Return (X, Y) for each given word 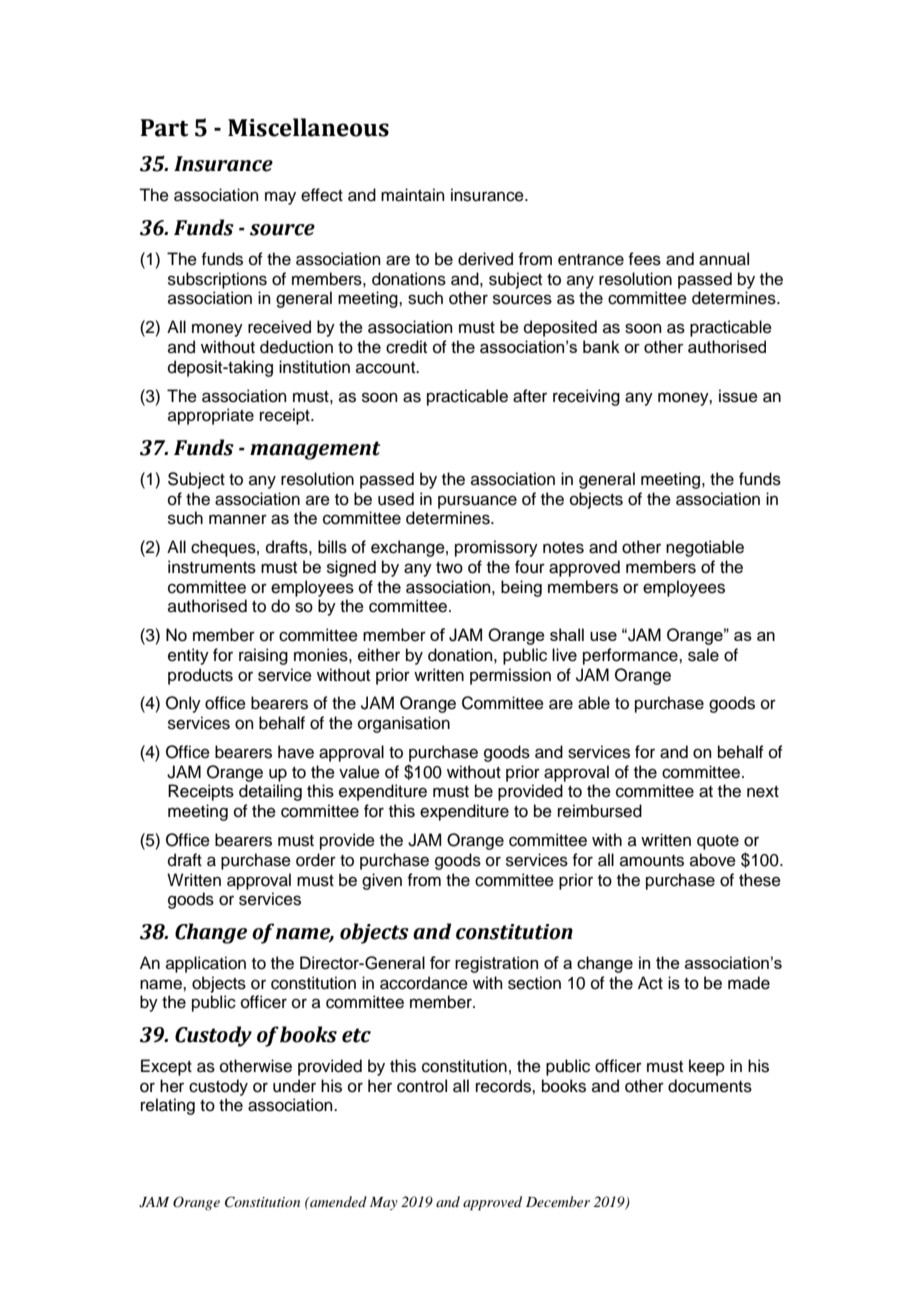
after (530, 396)
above (713, 860)
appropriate (211, 416)
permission (510, 676)
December (558, 1201)
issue (738, 396)
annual (724, 259)
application (206, 964)
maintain (413, 195)
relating (168, 1106)
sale (703, 655)
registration (496, 964)
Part (164, 128)
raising (263, 656)
